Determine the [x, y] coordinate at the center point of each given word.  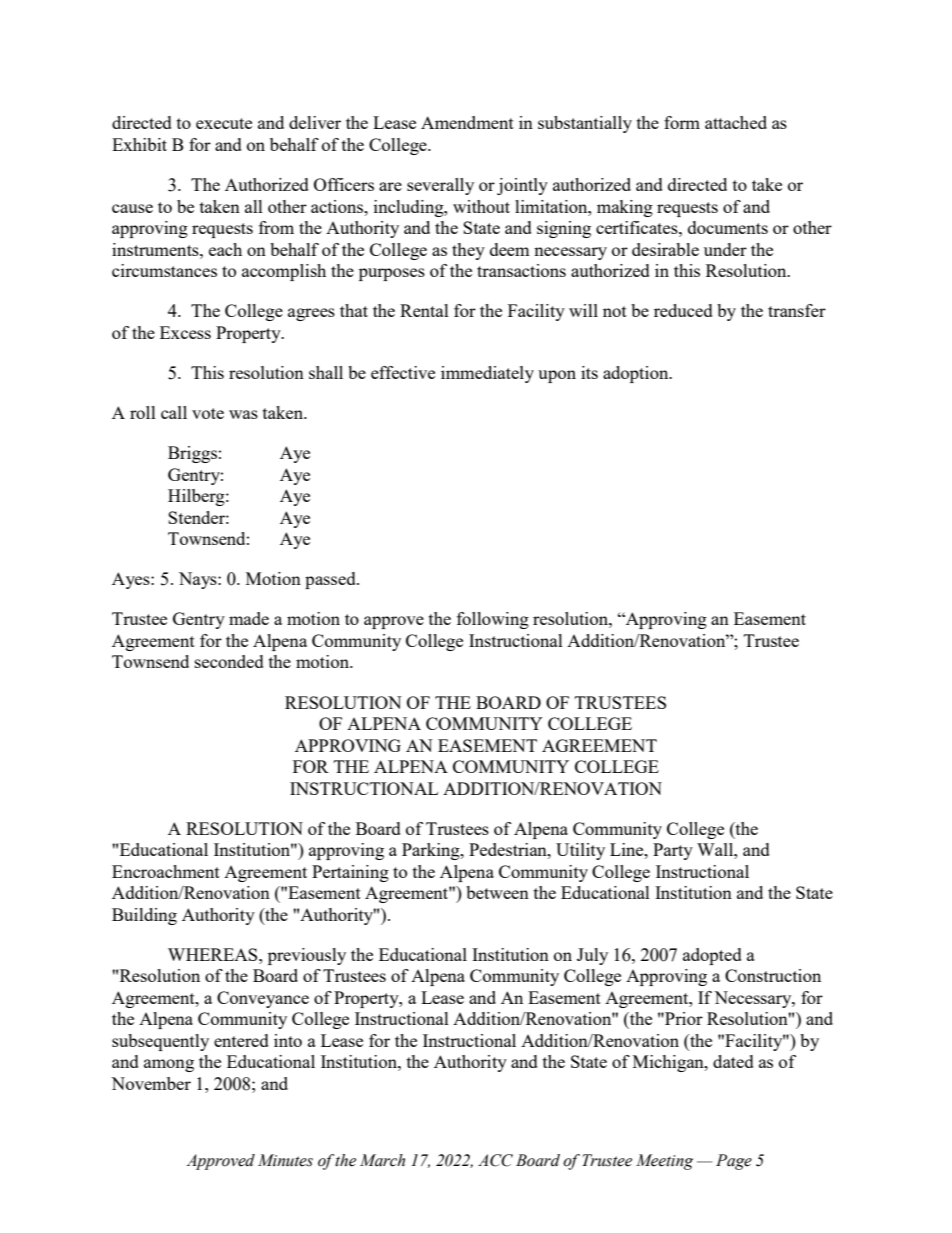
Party [673, 851]
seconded [229, 661]
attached [736, 122]
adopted [712, 956]
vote [208, 413]
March [382, 1160]
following [493, 620]
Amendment [467, 122]
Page [734, 1162]
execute [224, 123]
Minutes [285, 1160]
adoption [637, 374]
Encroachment [166, 871]
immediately [487, 374]
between [497, 892]
